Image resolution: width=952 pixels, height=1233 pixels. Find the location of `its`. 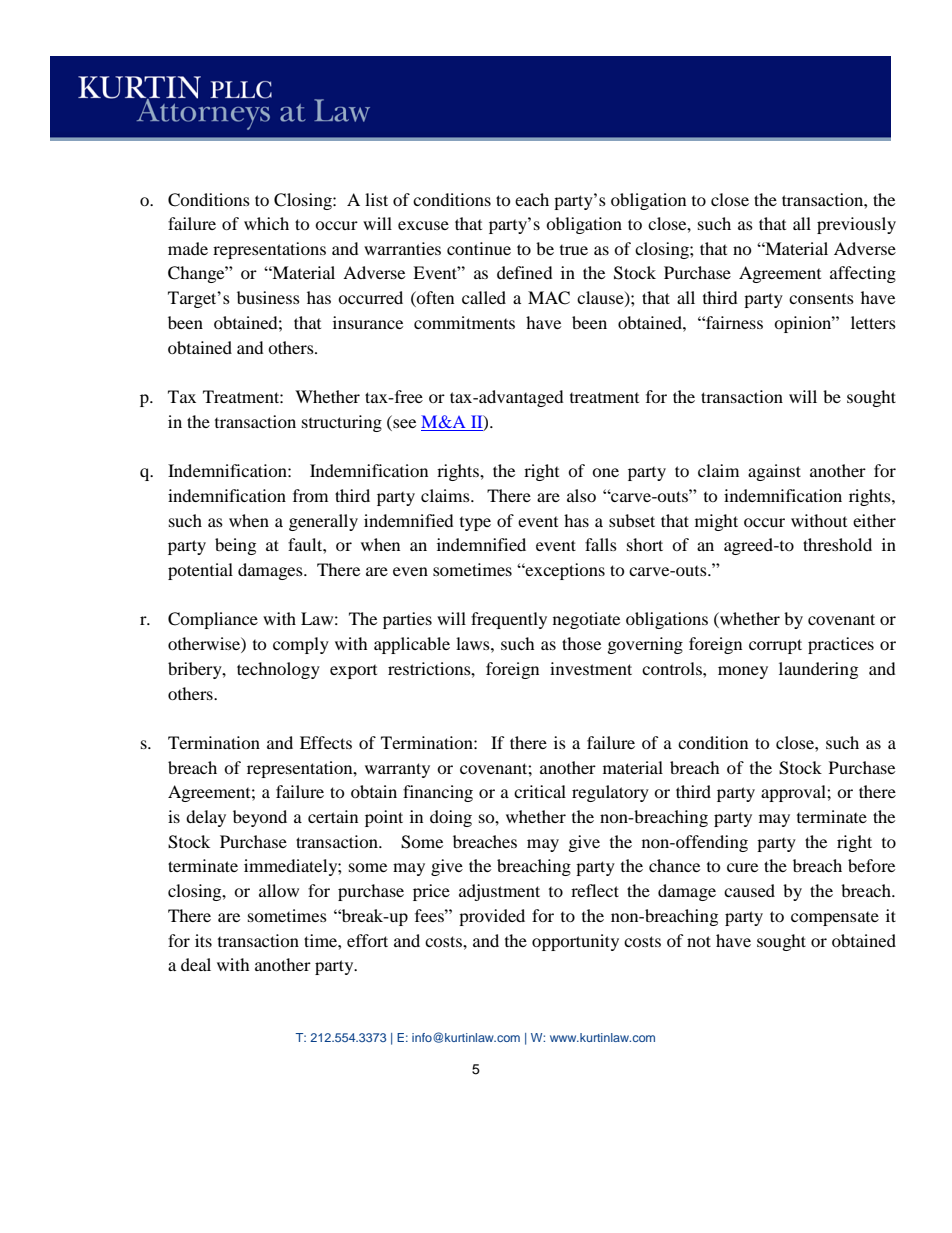

its is located at coordinates (203, 940).
